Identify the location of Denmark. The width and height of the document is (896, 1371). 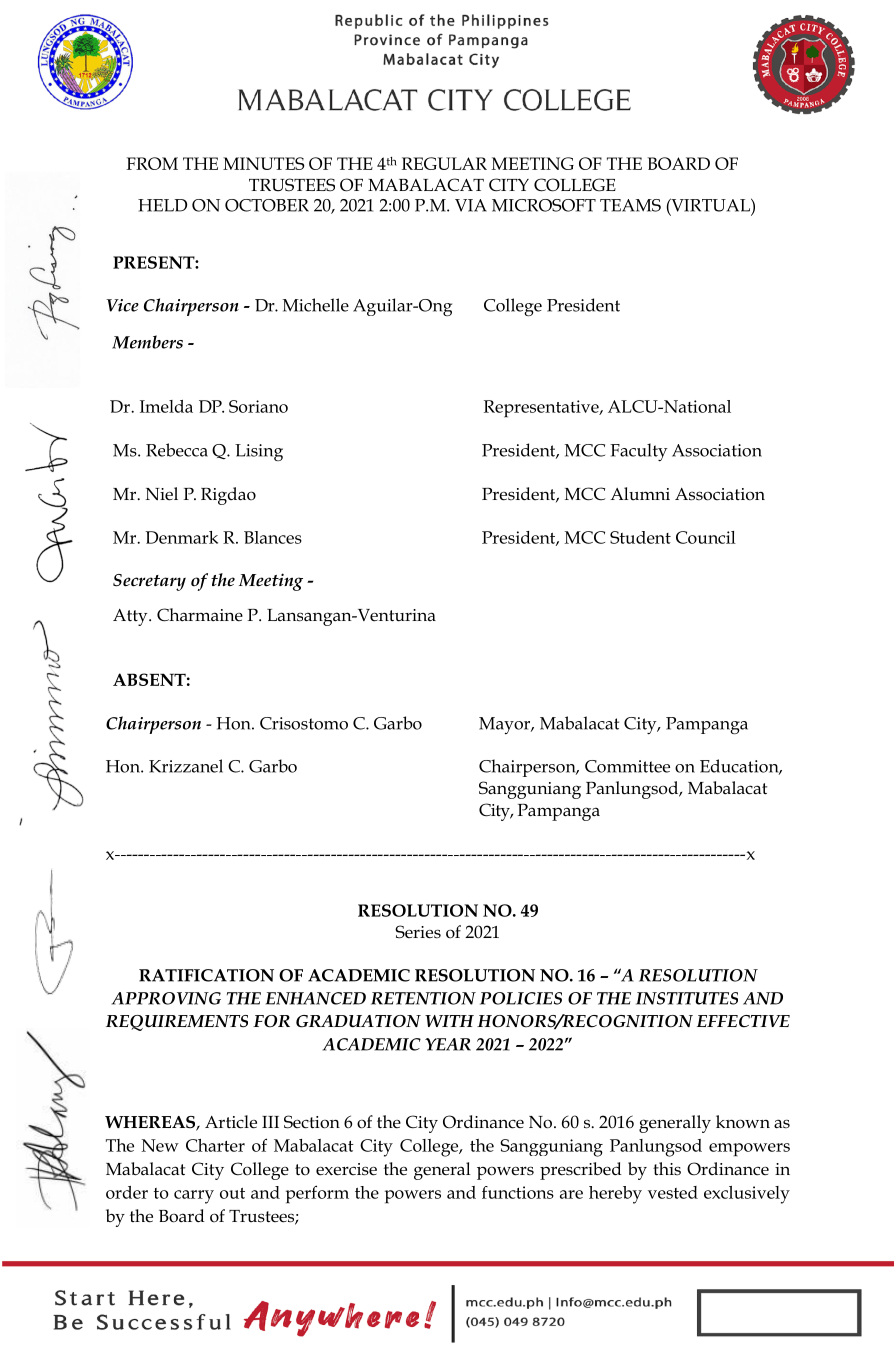
(181, 537).
